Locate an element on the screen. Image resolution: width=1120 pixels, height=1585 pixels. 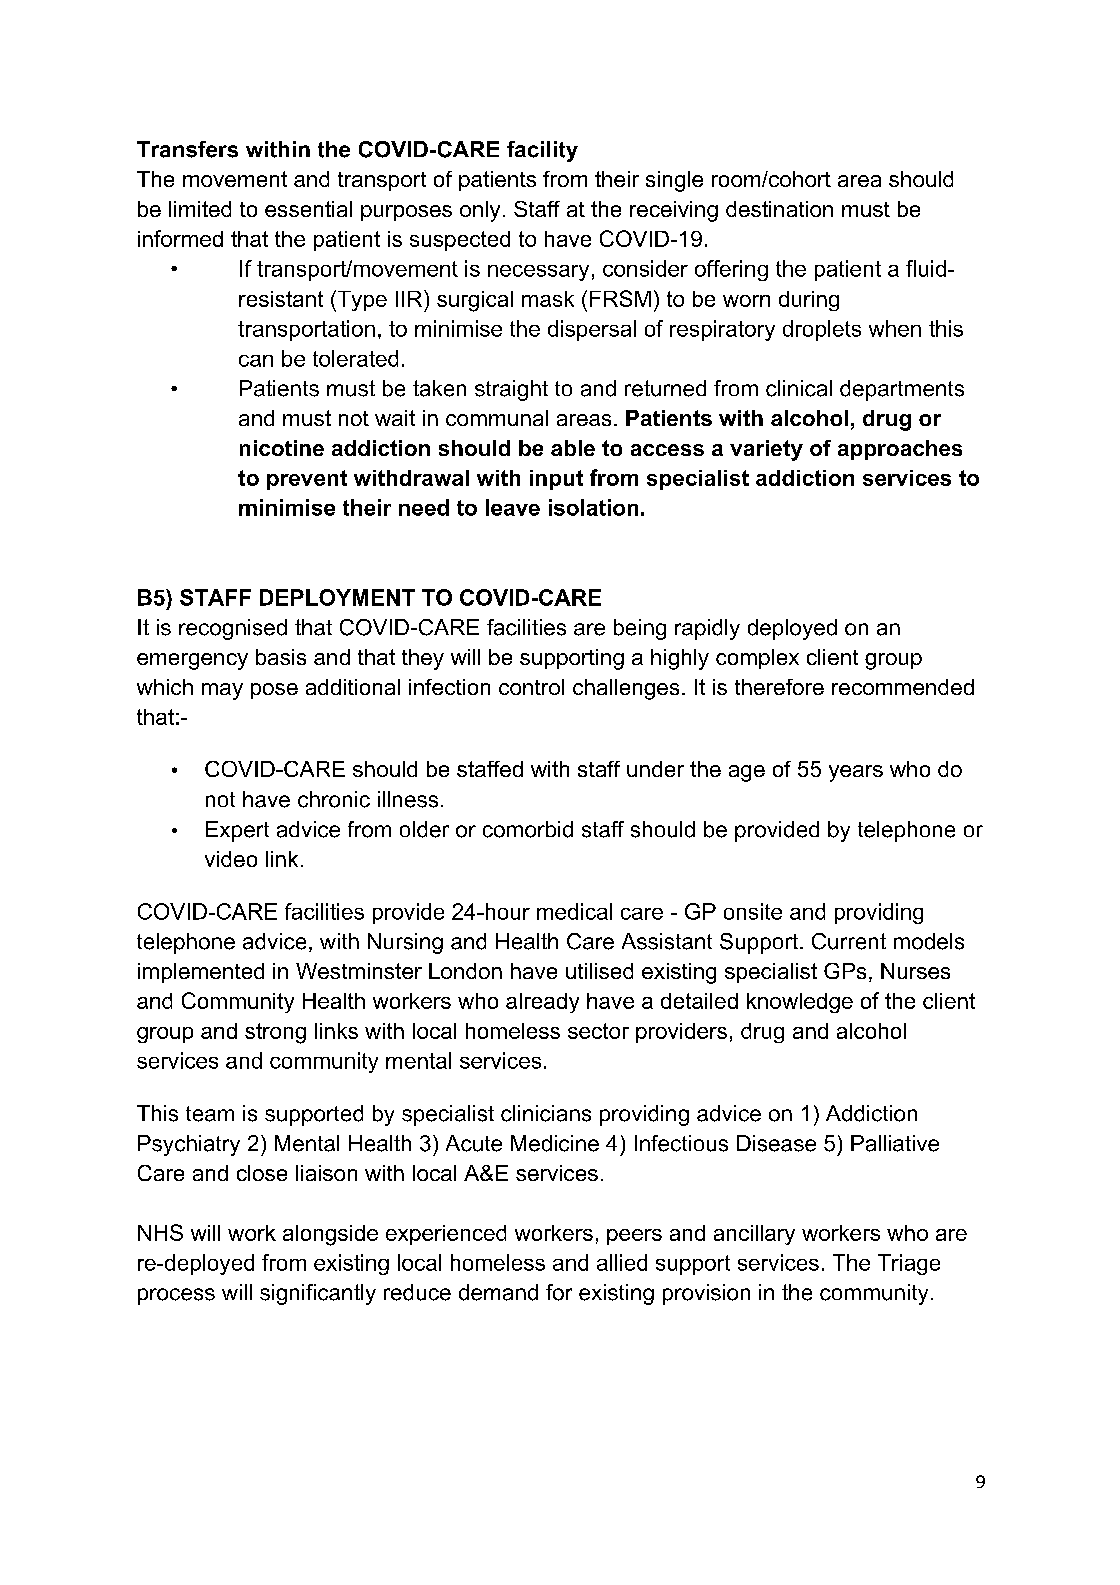
prevent is located at coordinates (307, 480).
